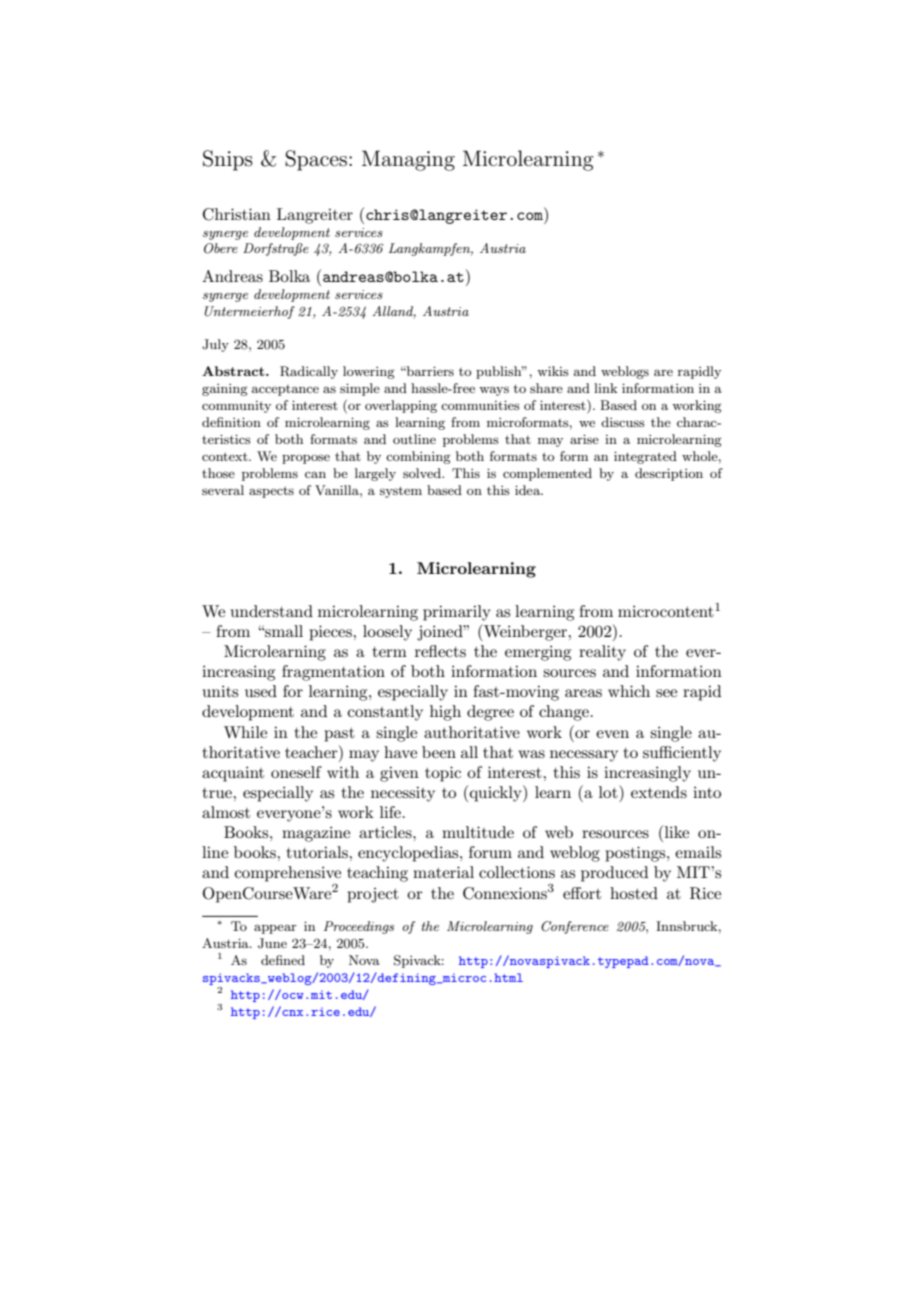 The image size is (924, 1308). I want to click on sufficiently, so click(682, 754).
